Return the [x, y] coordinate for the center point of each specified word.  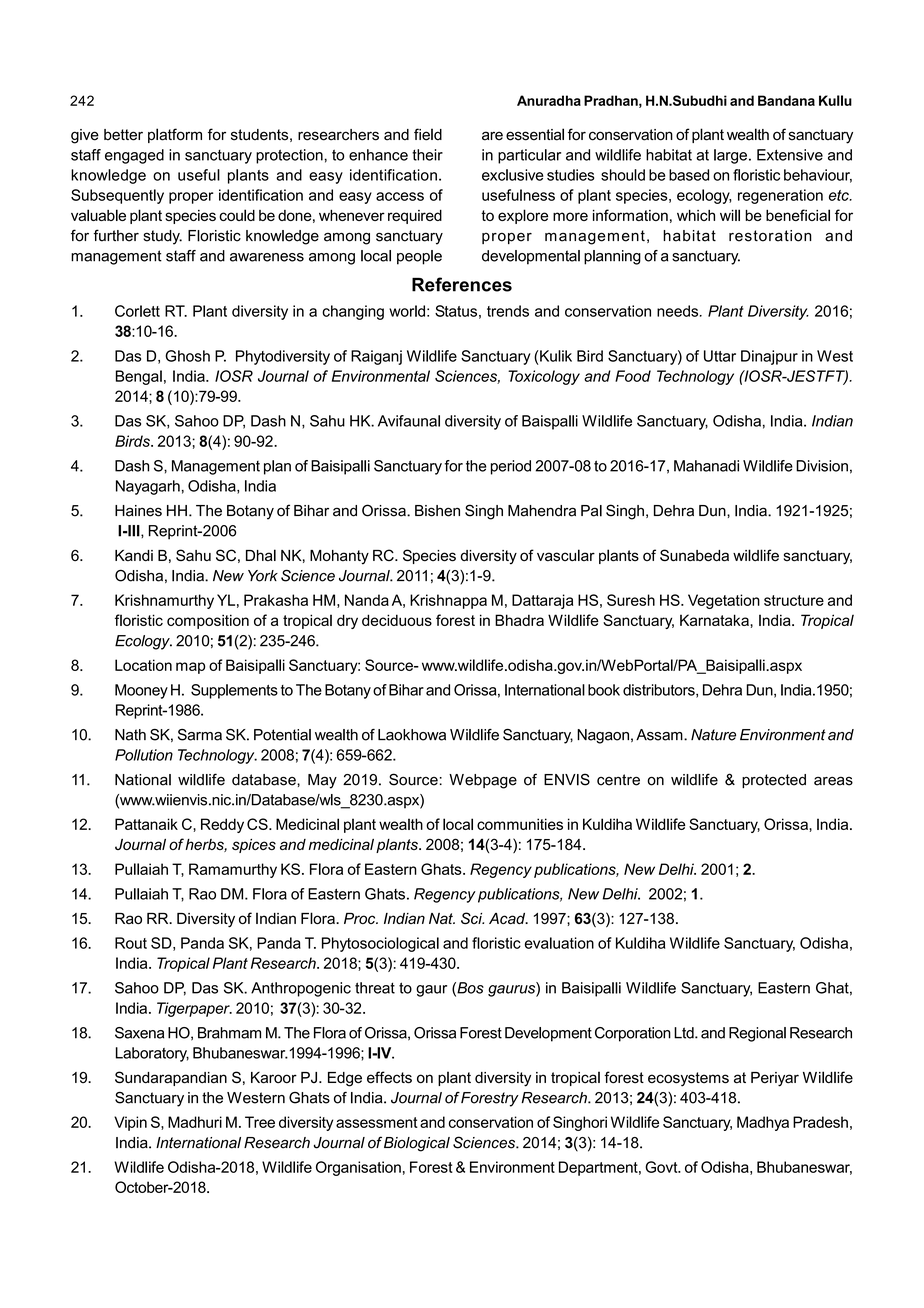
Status [456, 311]
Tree [260, 1122]
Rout [131, 943]
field [428, 134]
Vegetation [724, 601]
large [730, 156]
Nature [713, 735]
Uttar [720, 356]
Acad [508, 918]
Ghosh [187, 356]
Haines [138, 511]
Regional [757, 1034]
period [511, 467]
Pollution [144, 755]
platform [175, 135]
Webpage [483, 781]
